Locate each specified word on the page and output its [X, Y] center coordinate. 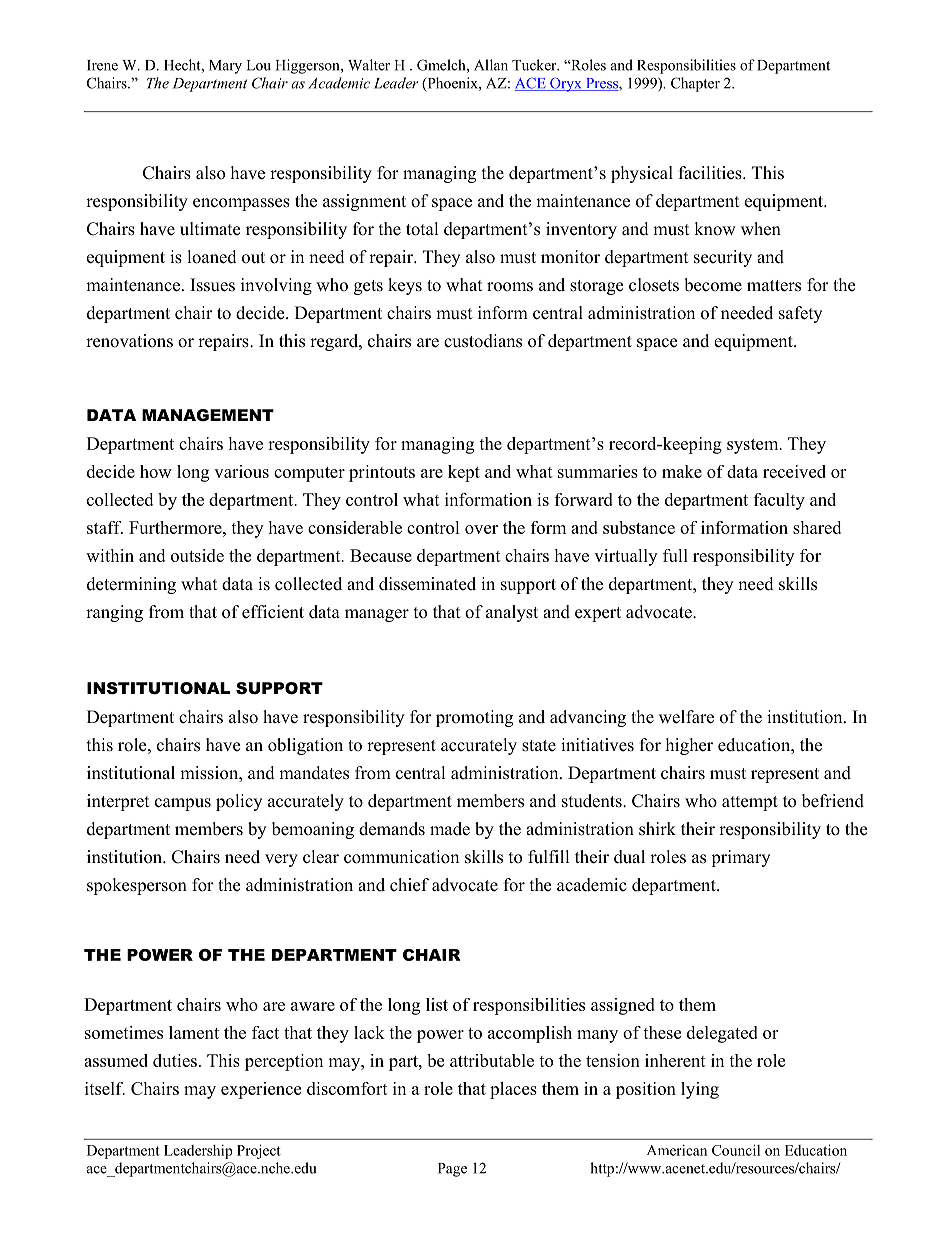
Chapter [695, 84]
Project [259, 1151]
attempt [750, 803]
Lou [259, 65]
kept [464, 473]
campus [183, 804]
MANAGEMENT [208, 415]
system [754, 446]
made [450, 829]
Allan [491, 65]
